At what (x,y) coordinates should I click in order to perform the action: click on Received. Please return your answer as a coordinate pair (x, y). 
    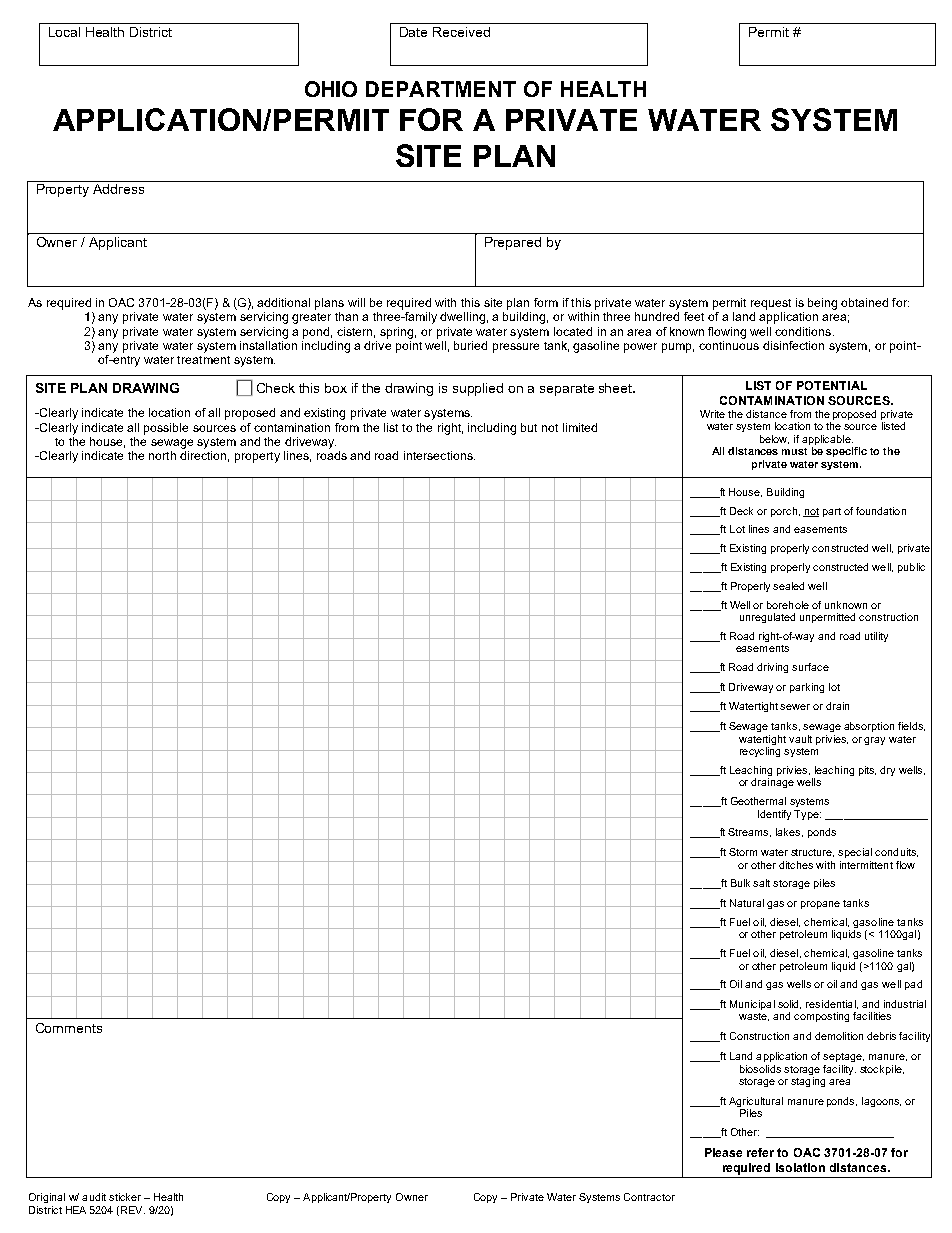
    Looking at the image, I should click on (461, 32).
